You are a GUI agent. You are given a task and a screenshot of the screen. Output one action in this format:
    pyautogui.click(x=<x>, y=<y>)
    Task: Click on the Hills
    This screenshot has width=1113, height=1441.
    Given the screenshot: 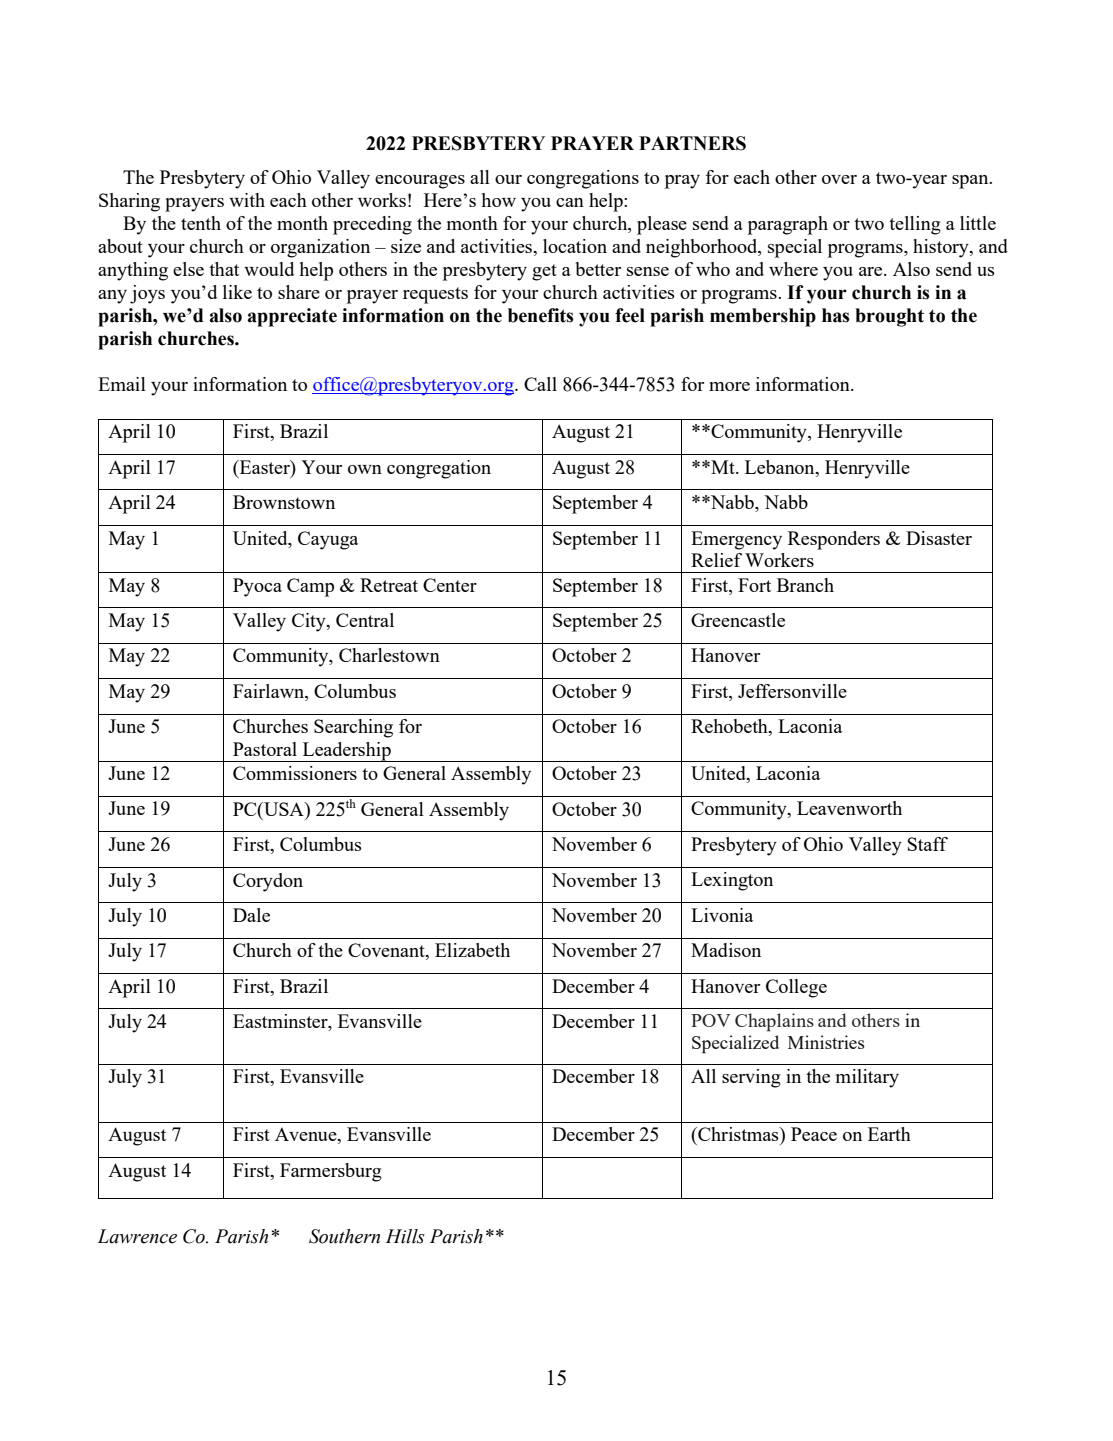 What is the action you would take?
    pyautogui.click(x=405, y=1236)
